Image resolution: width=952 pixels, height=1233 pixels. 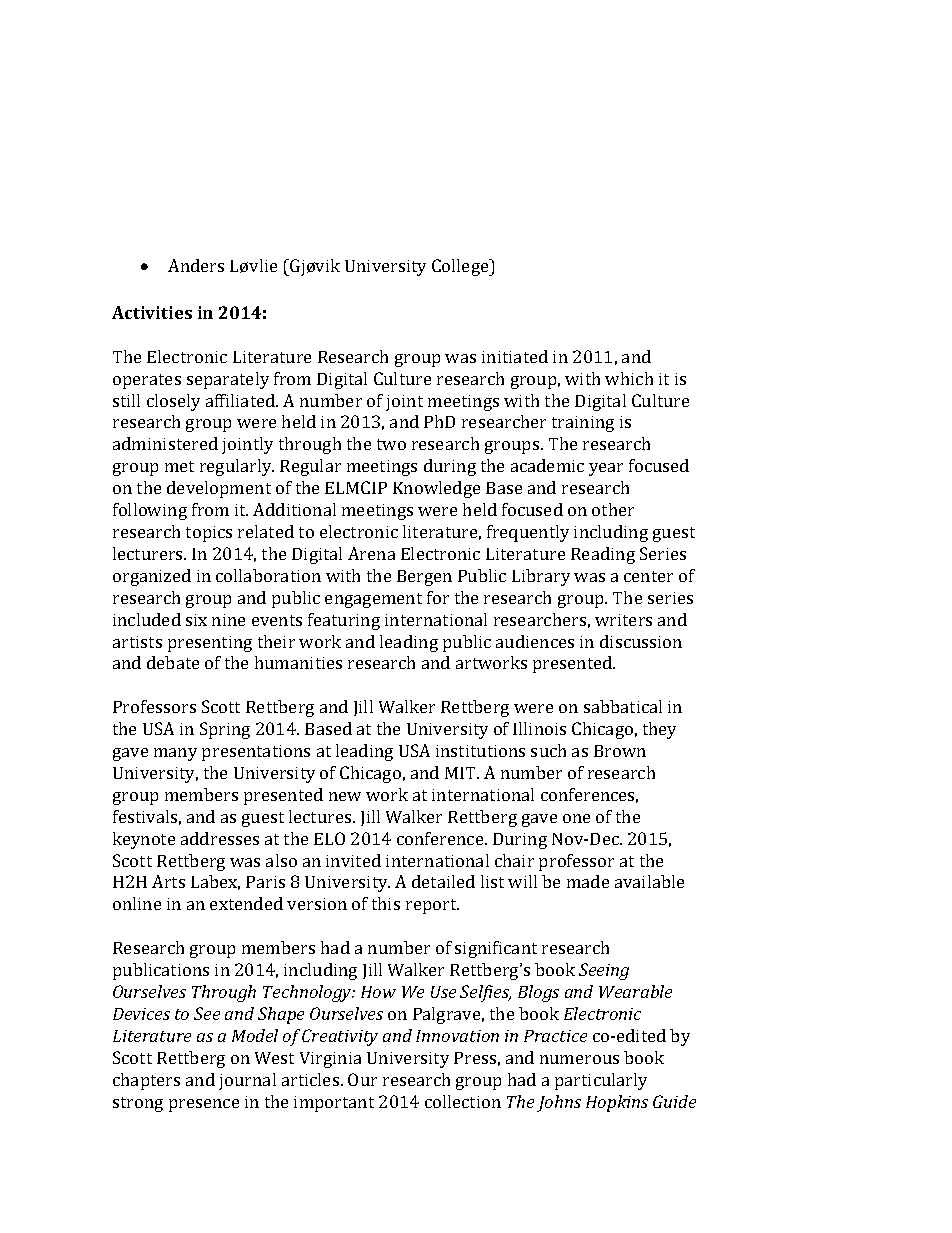 I want to click on year, so click(x=606, y=469).
